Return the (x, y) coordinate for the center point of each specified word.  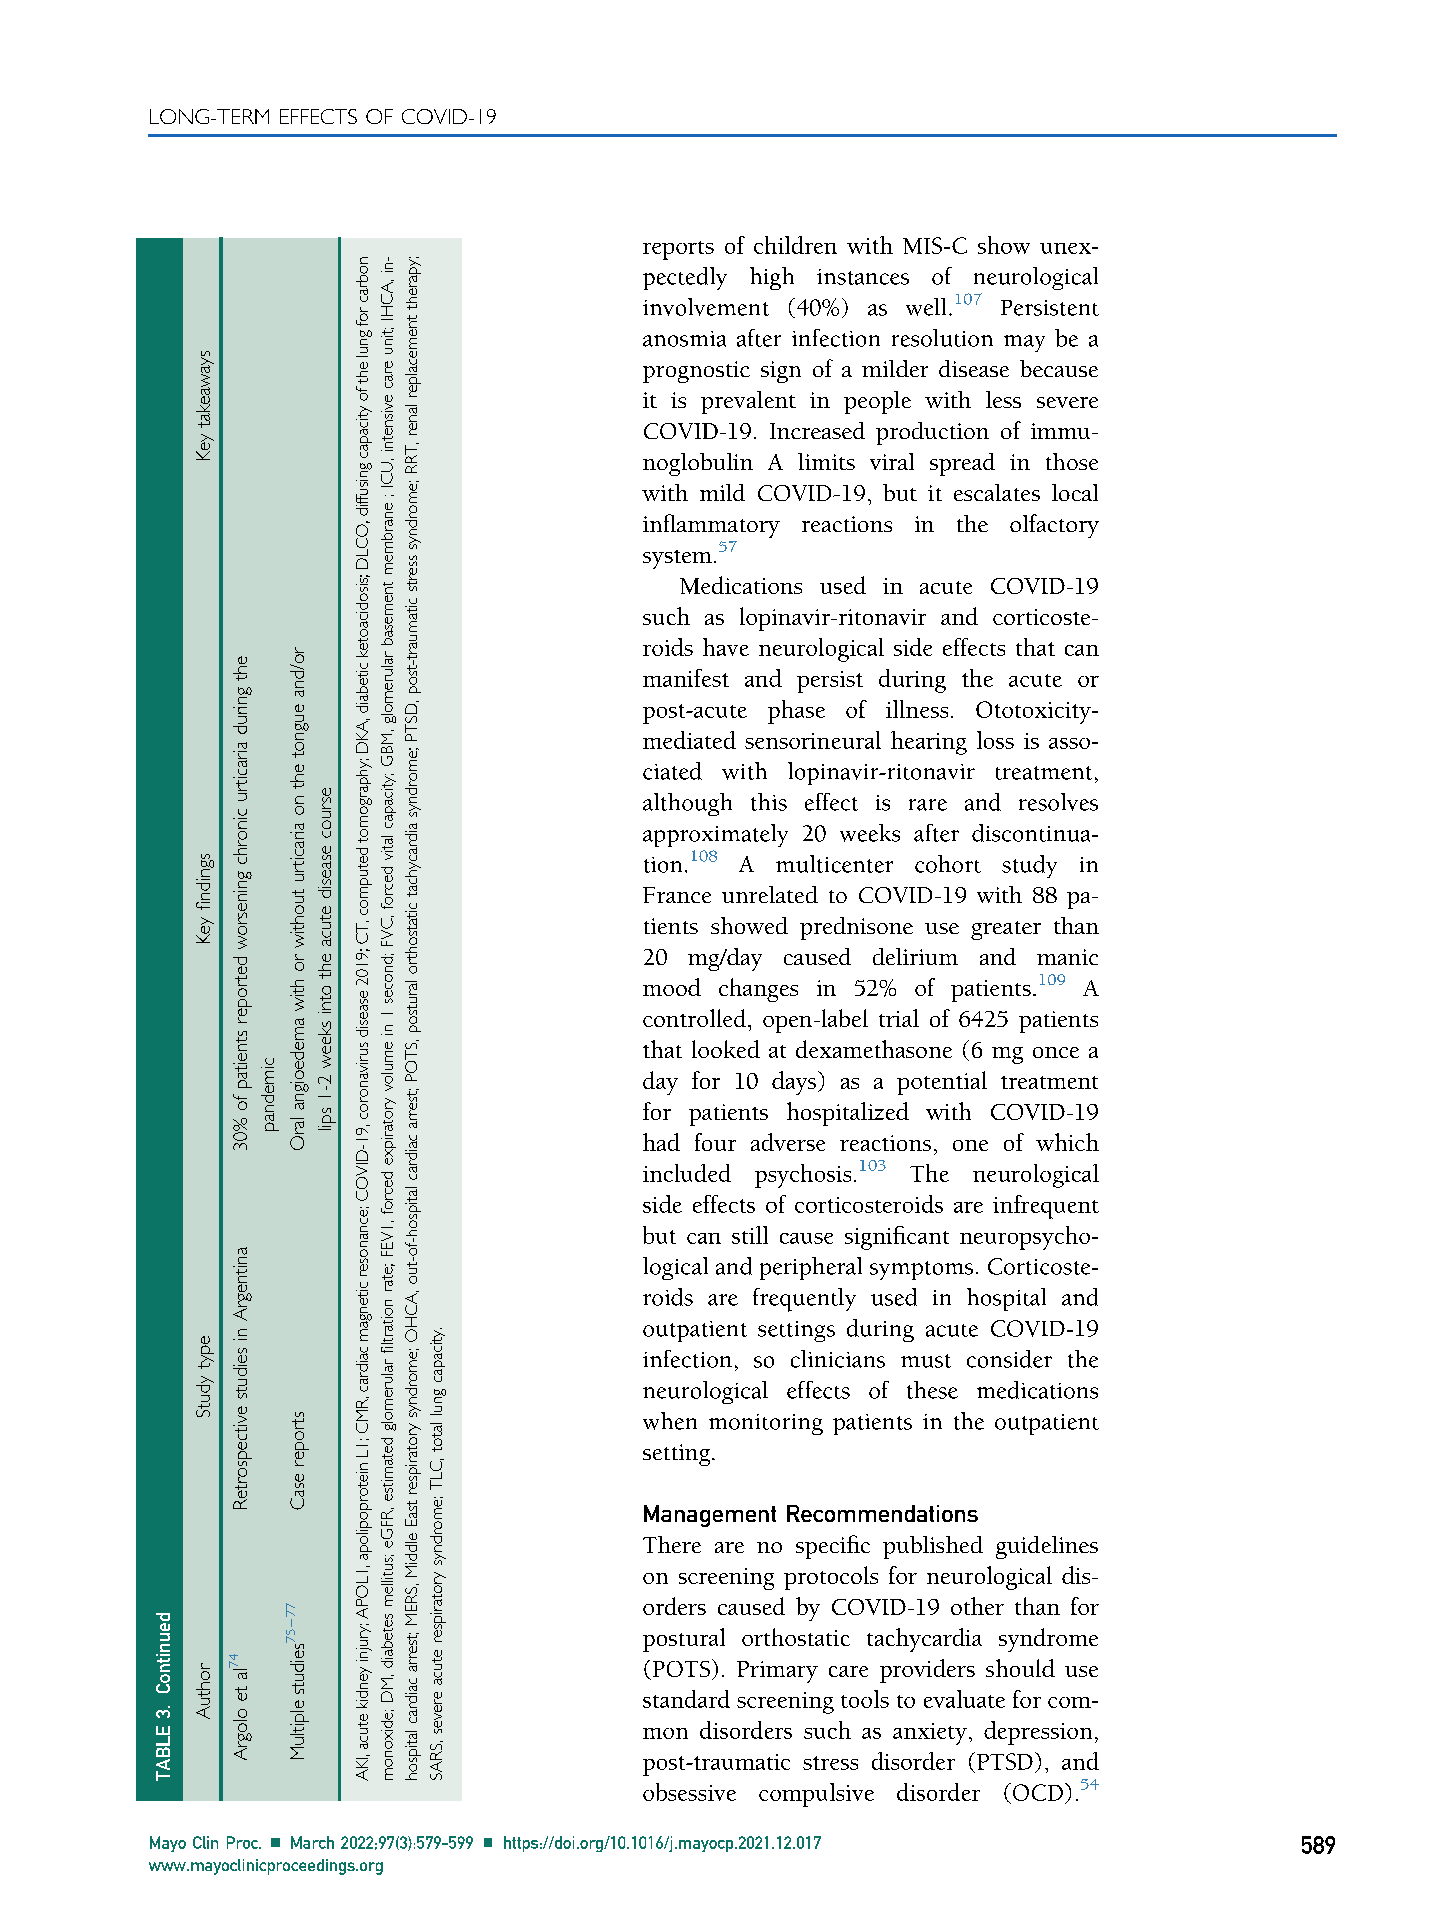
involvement (706, 307)
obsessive (689, 1792)
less (1003, 399)
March (312, 1842)
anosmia (684, 339)
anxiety (930, 1734)
